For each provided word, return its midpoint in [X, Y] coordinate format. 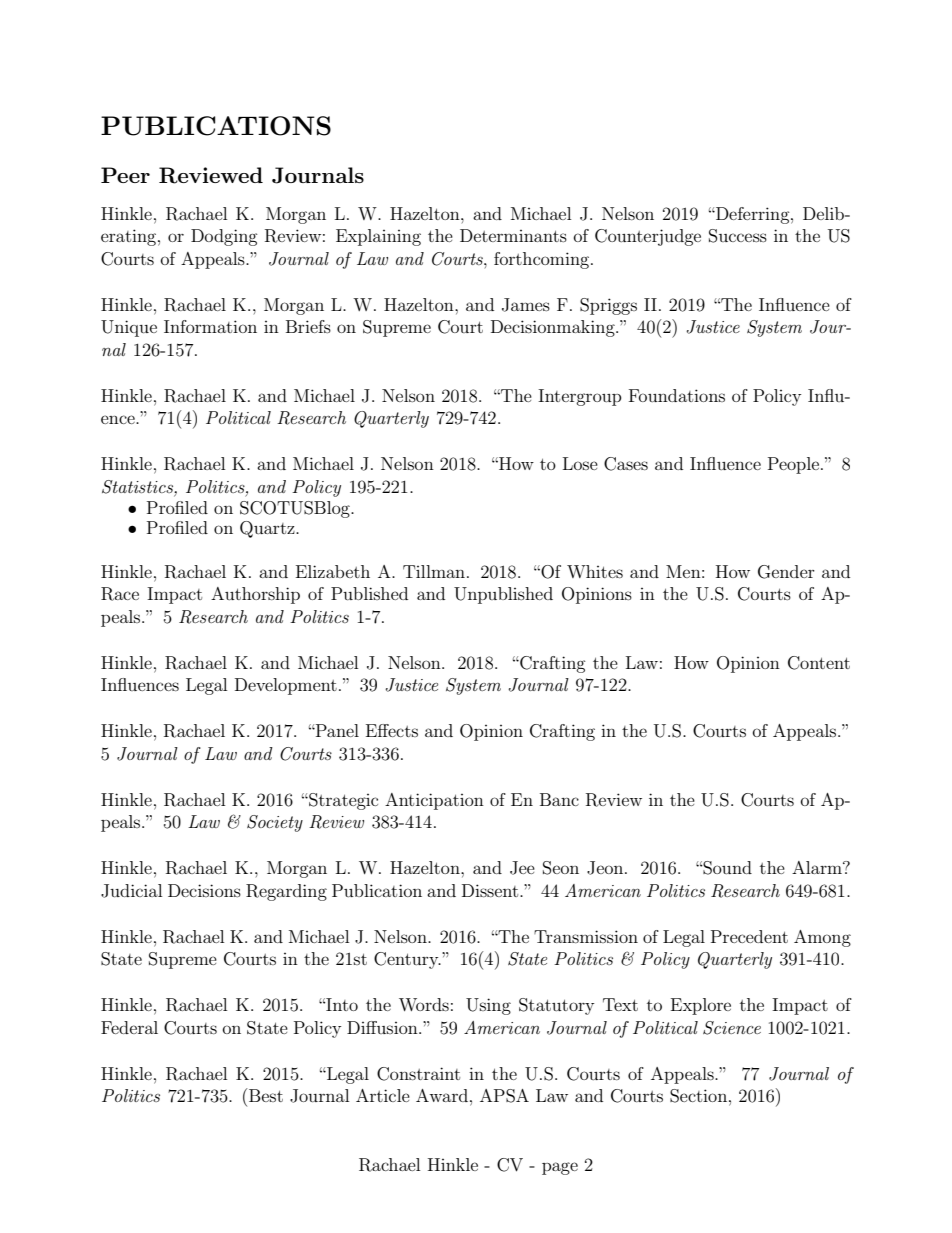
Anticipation [434, 801]
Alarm [818, 867]
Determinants [513, 235]
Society [275, 823]
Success [738, 236]
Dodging [224, 237]
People [793, 465]
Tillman [434, 571]
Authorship [255, 595]
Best [266, 1095]
